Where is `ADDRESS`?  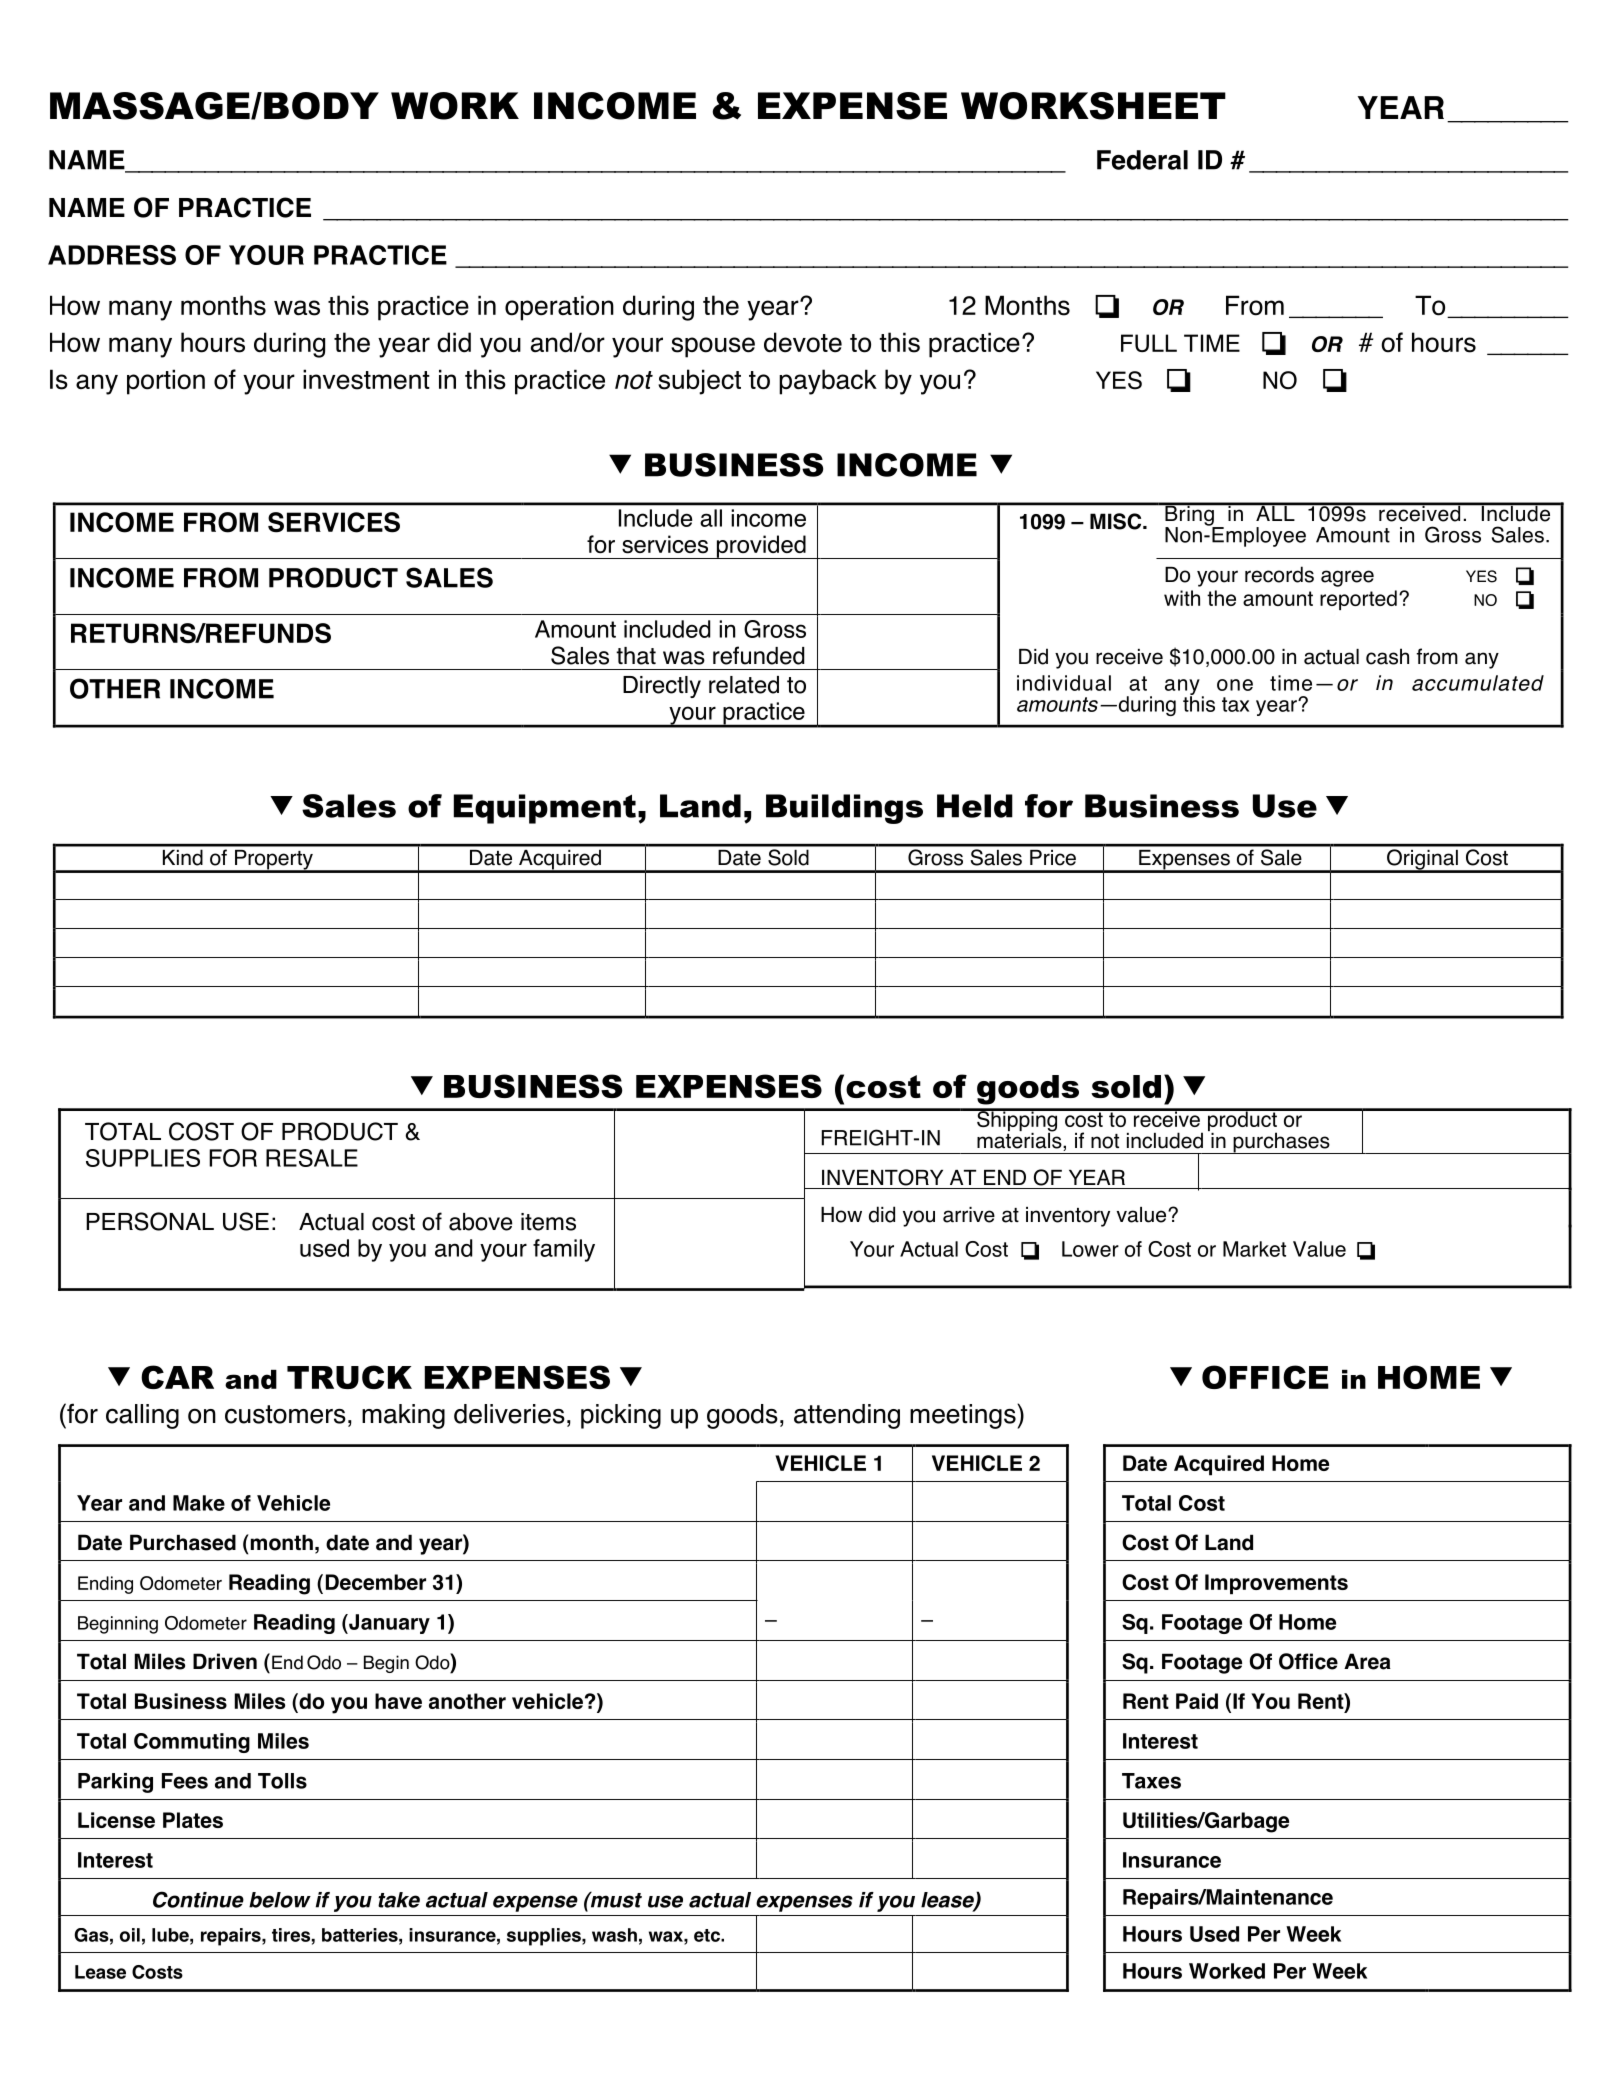 ADDRESS is located at coordinates (112, 255).
